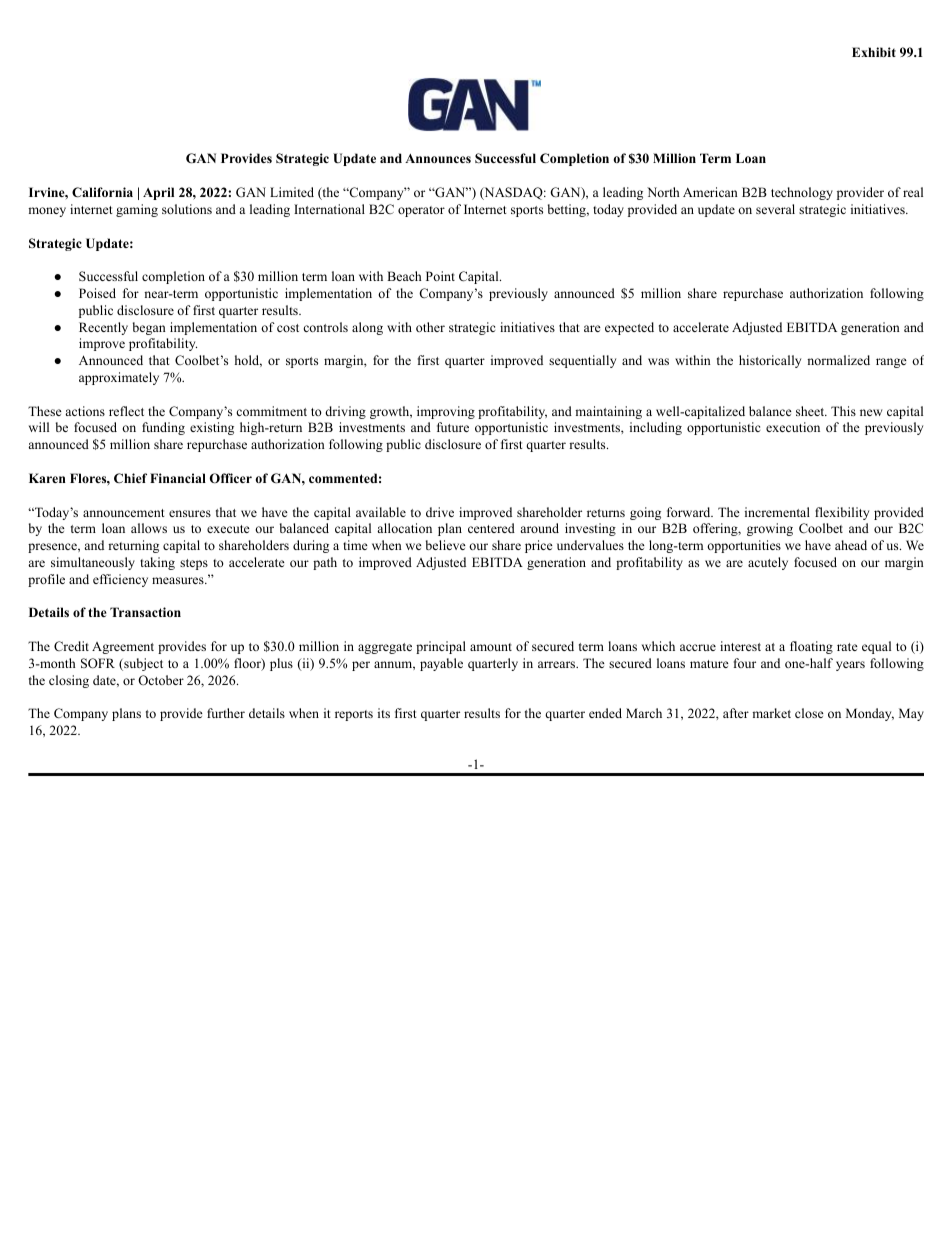 The image size is (952, 1233). What do you see at coordinates (838, 360) in the document?
I see `normalized` at bounding box center [838, 360].
